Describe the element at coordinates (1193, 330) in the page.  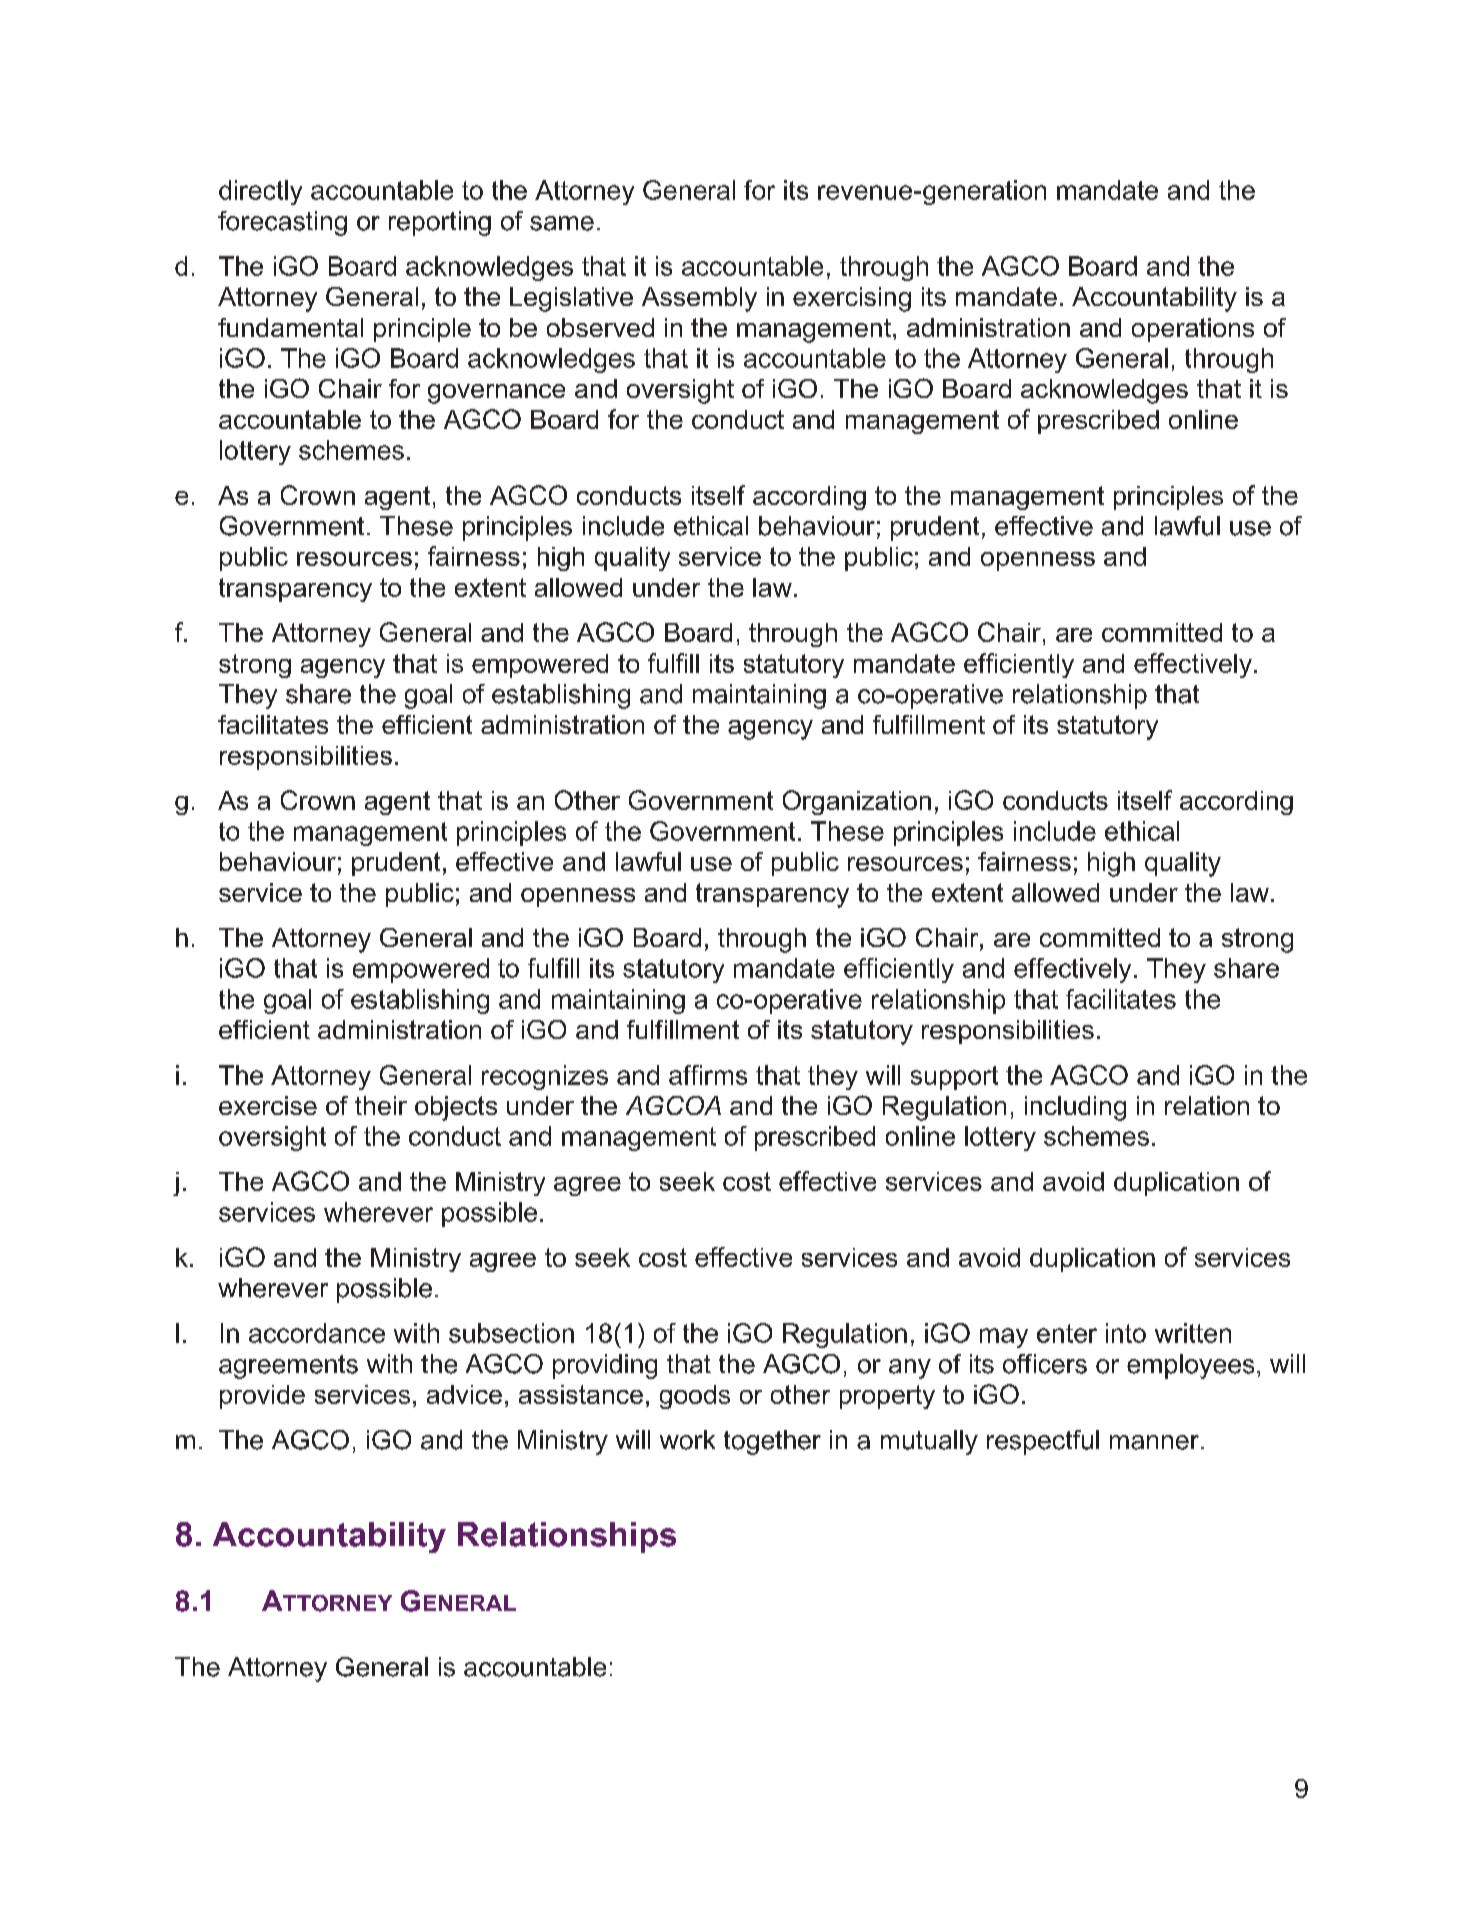
I see `operations` at that location.
